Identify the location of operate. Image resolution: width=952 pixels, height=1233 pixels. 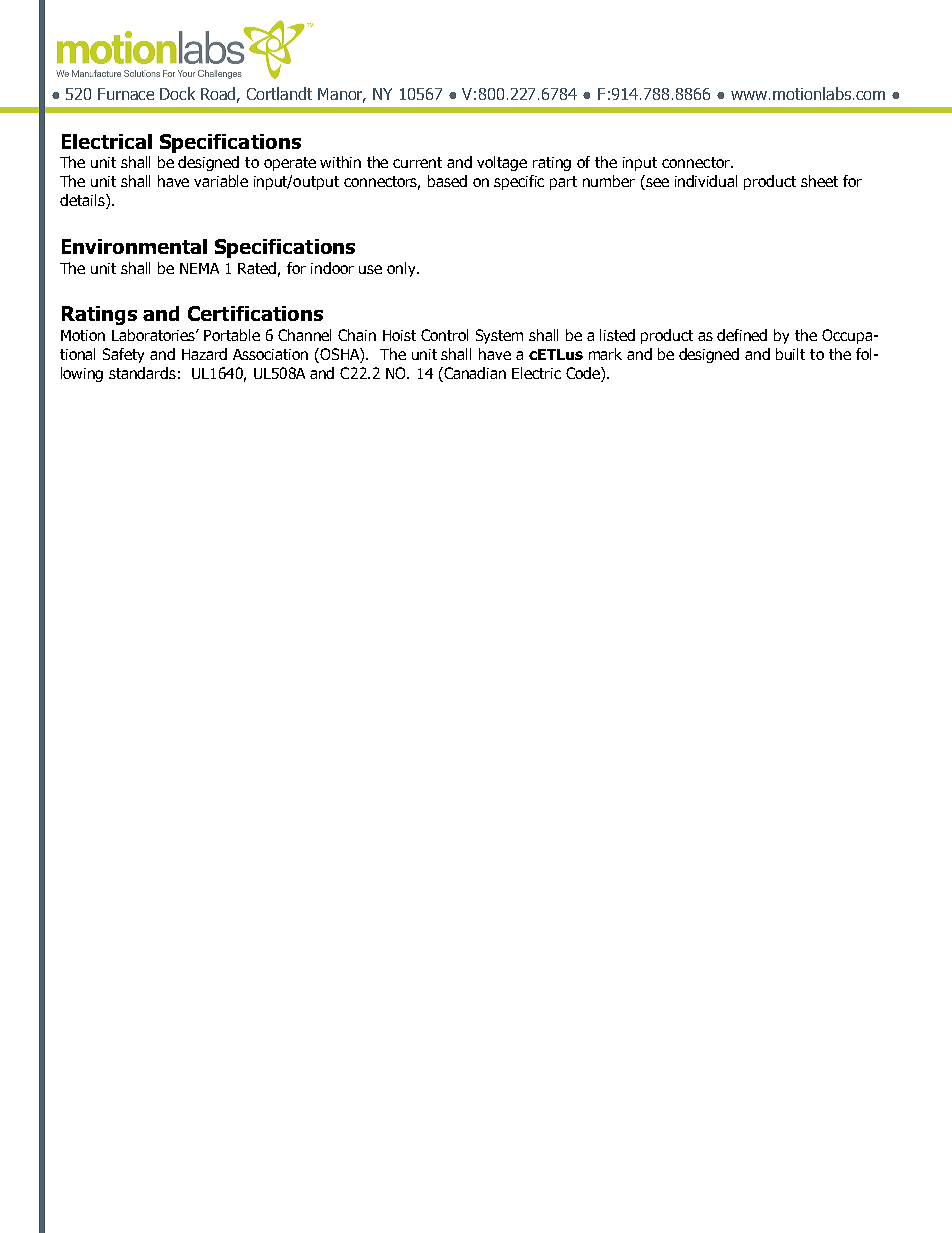
(290, 164).
